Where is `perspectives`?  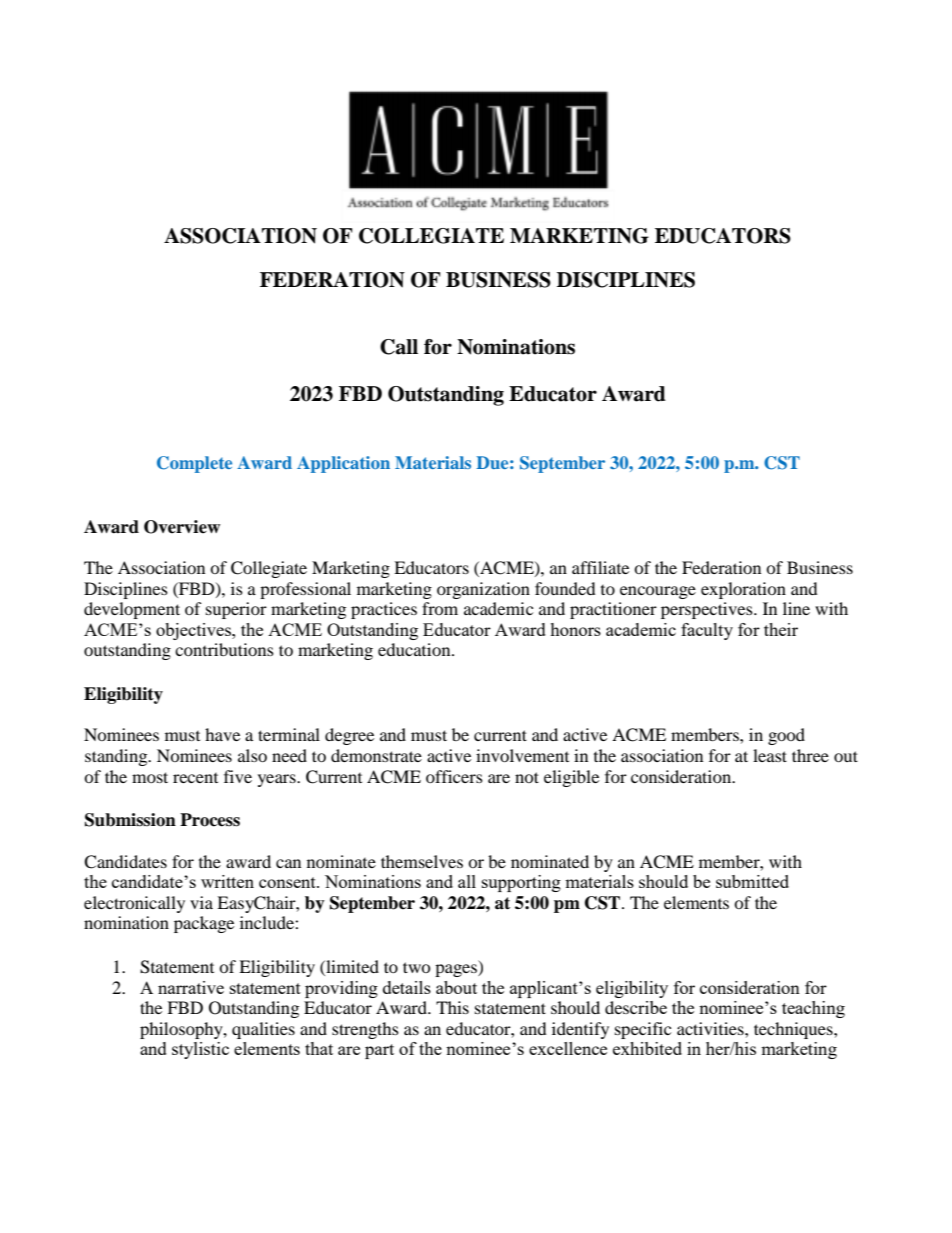 perspectives is located at coordinates (708, 610).
